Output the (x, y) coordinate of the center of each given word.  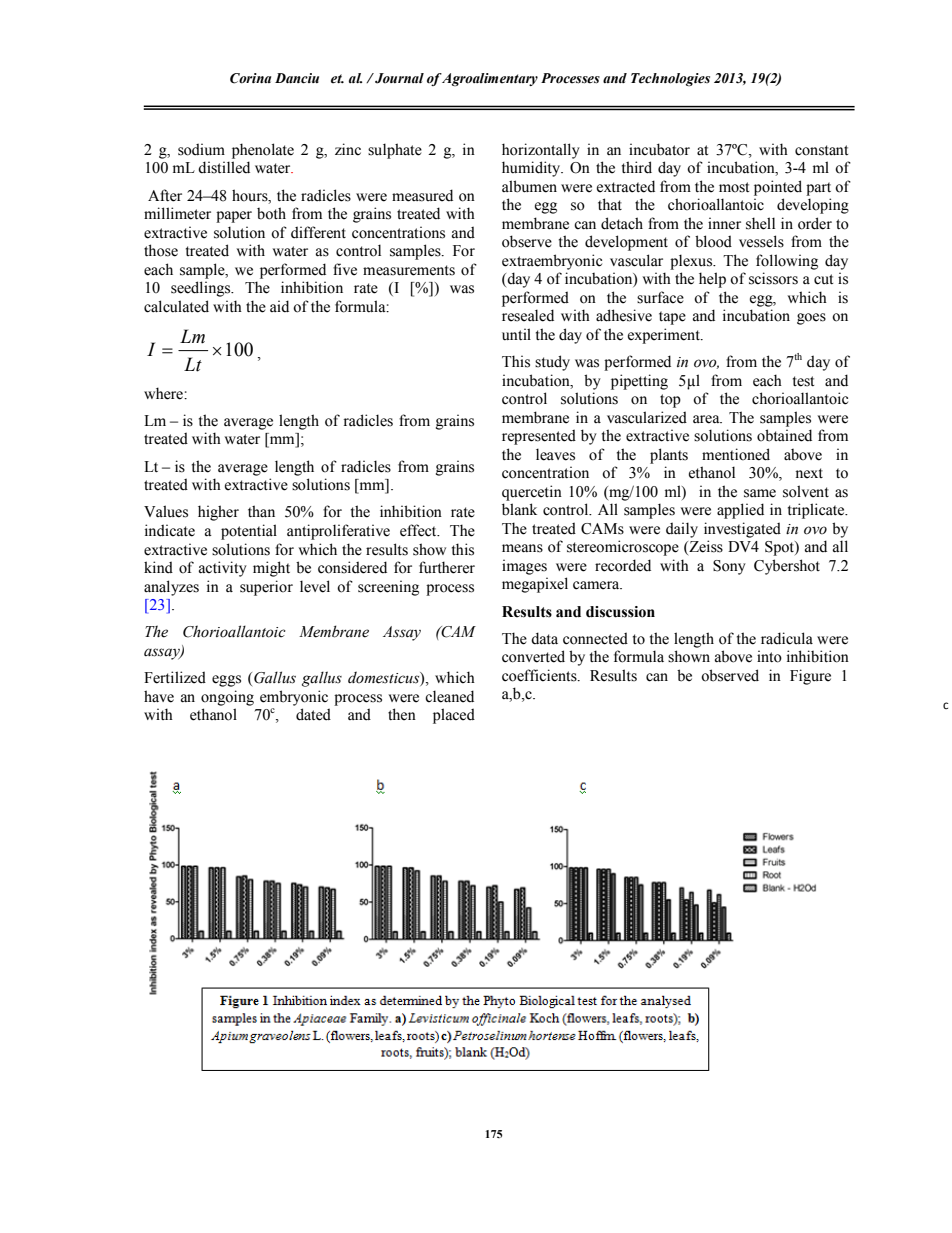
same (760, 493)
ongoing (227, 698)
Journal (398, 78)
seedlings (202, 289)
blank (519, 509)
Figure (810, 677)
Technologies (670, 79)
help (712, 280)
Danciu (297, 78)
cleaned (449, 696)
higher (218, 513)
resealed (528, 315)
